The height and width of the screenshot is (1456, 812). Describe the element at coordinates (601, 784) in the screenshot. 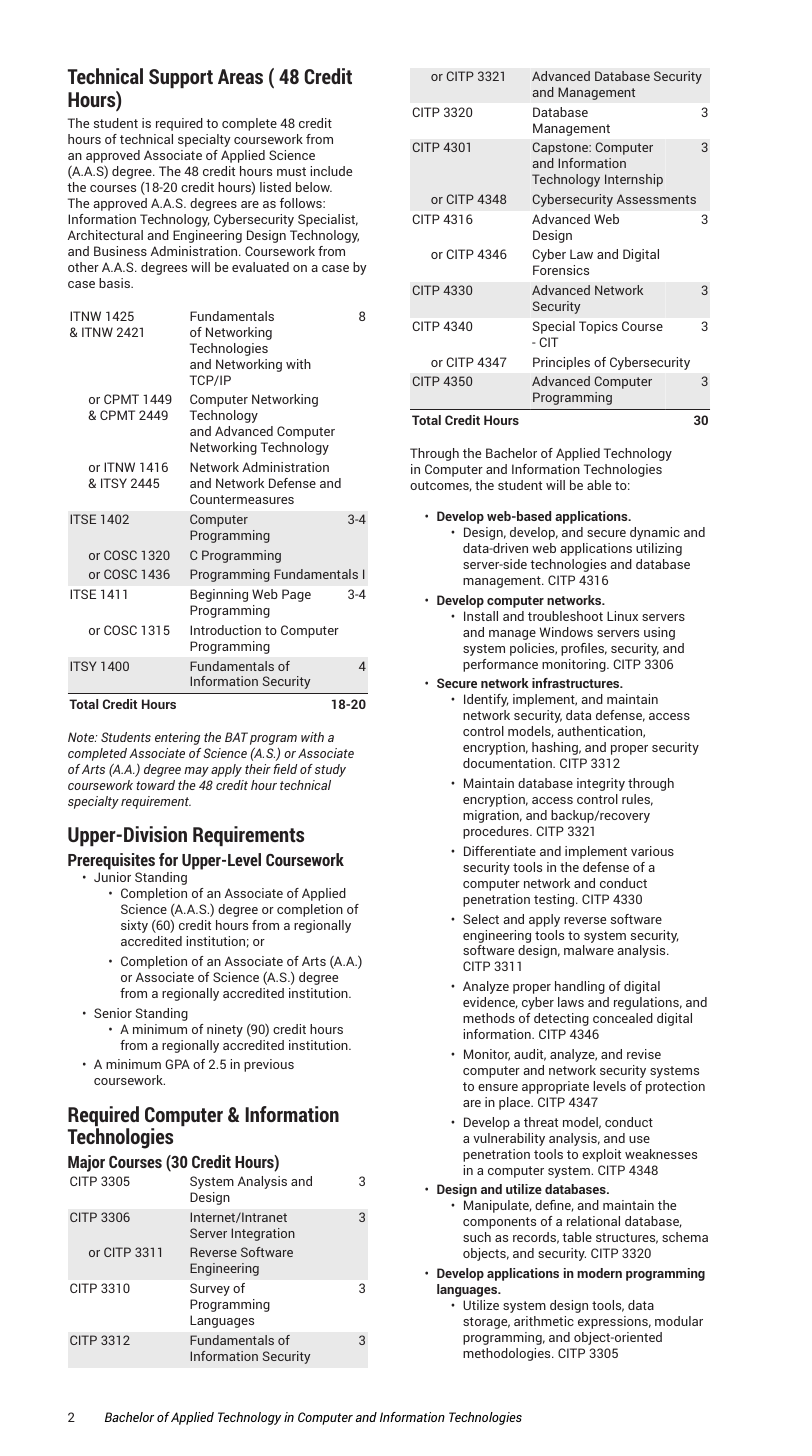

I see `integrity` at that location.
